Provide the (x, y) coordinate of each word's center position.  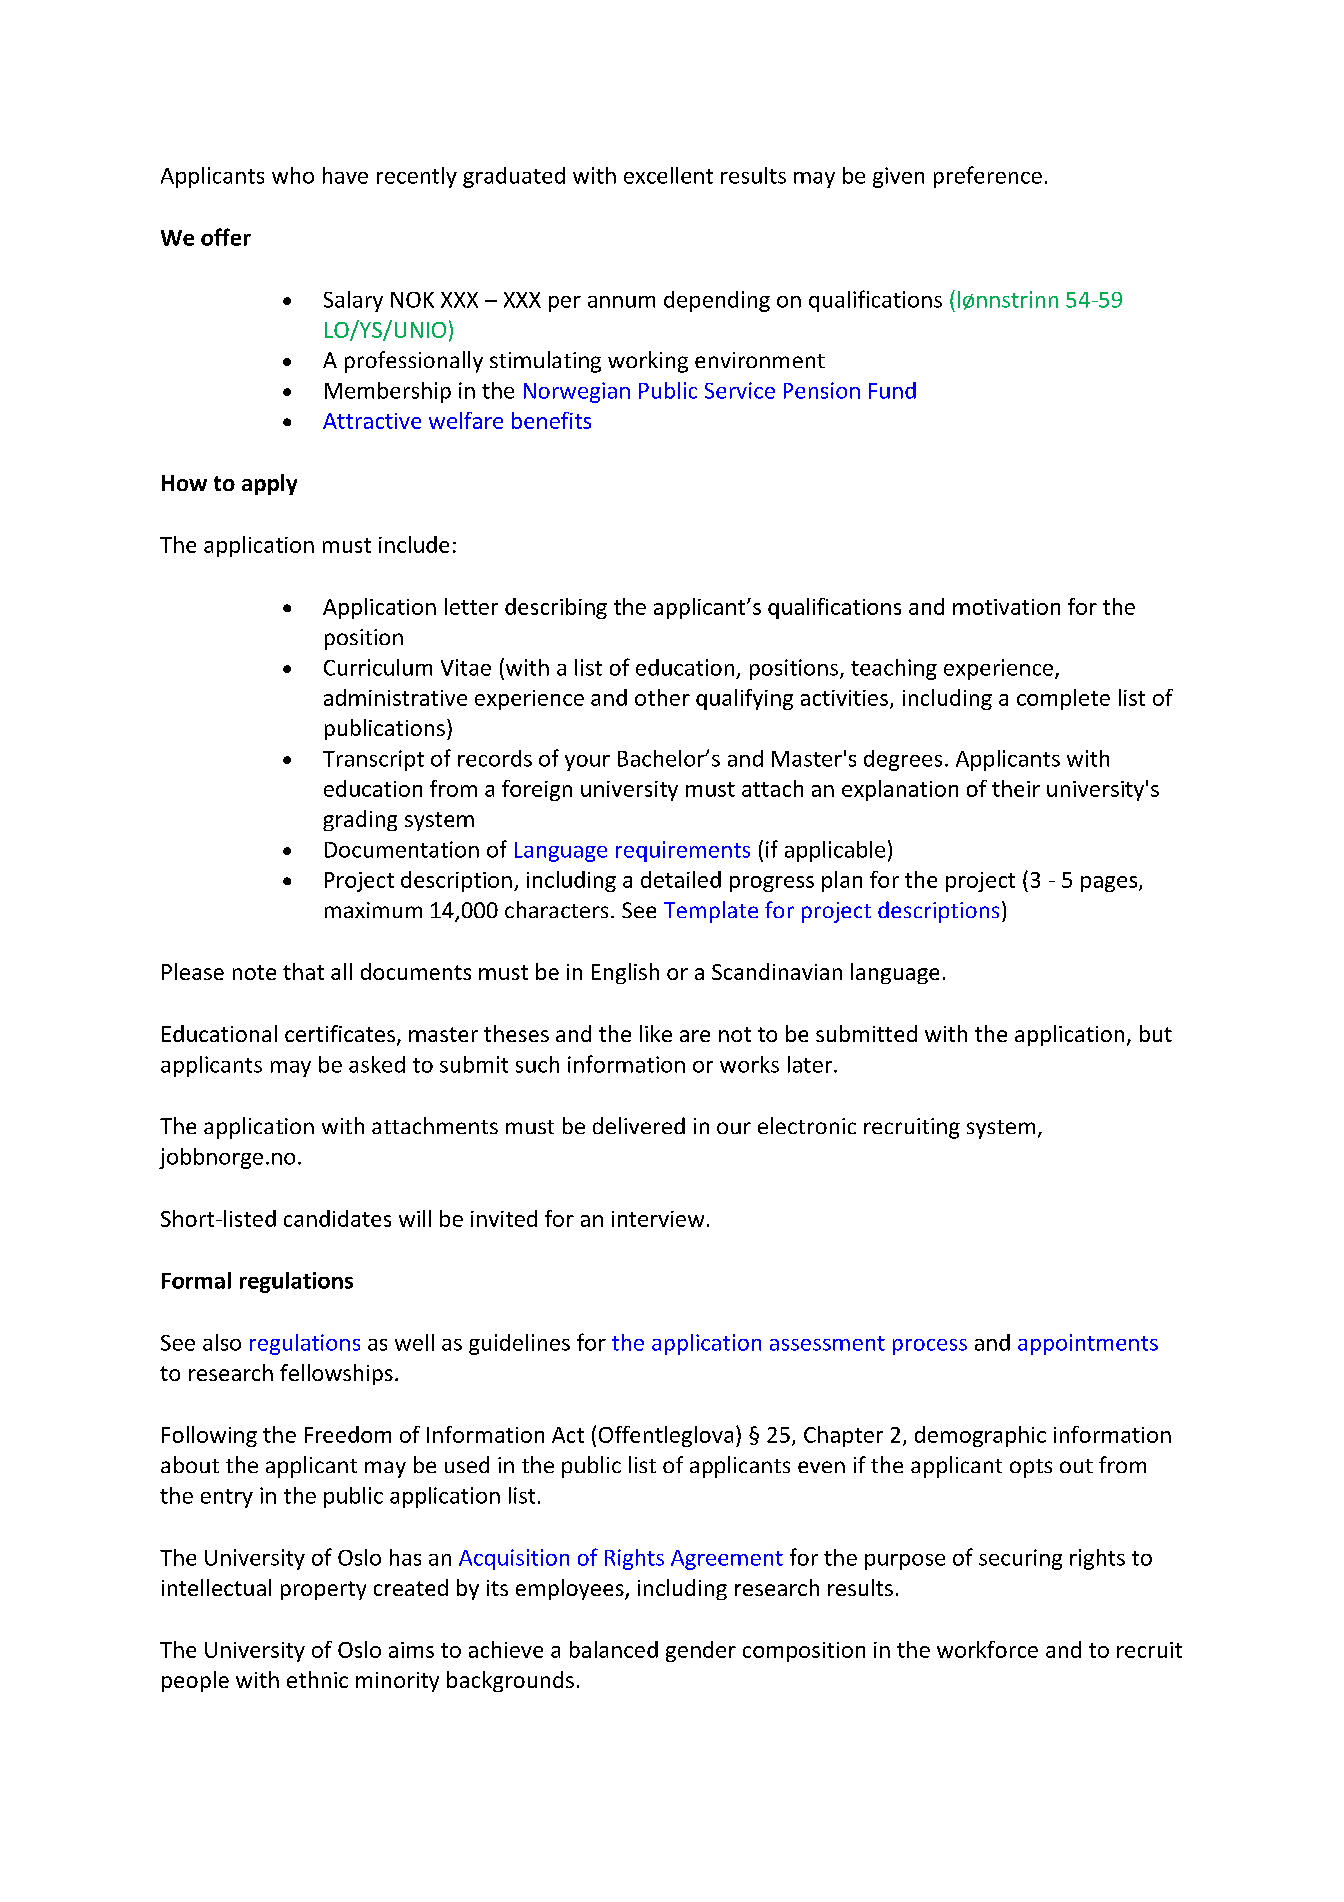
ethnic (317, 1679)
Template (711, 912)
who (293, 175)
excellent (668, 175)
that (303, 971)
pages (1110, 884)
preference (988, 177)
